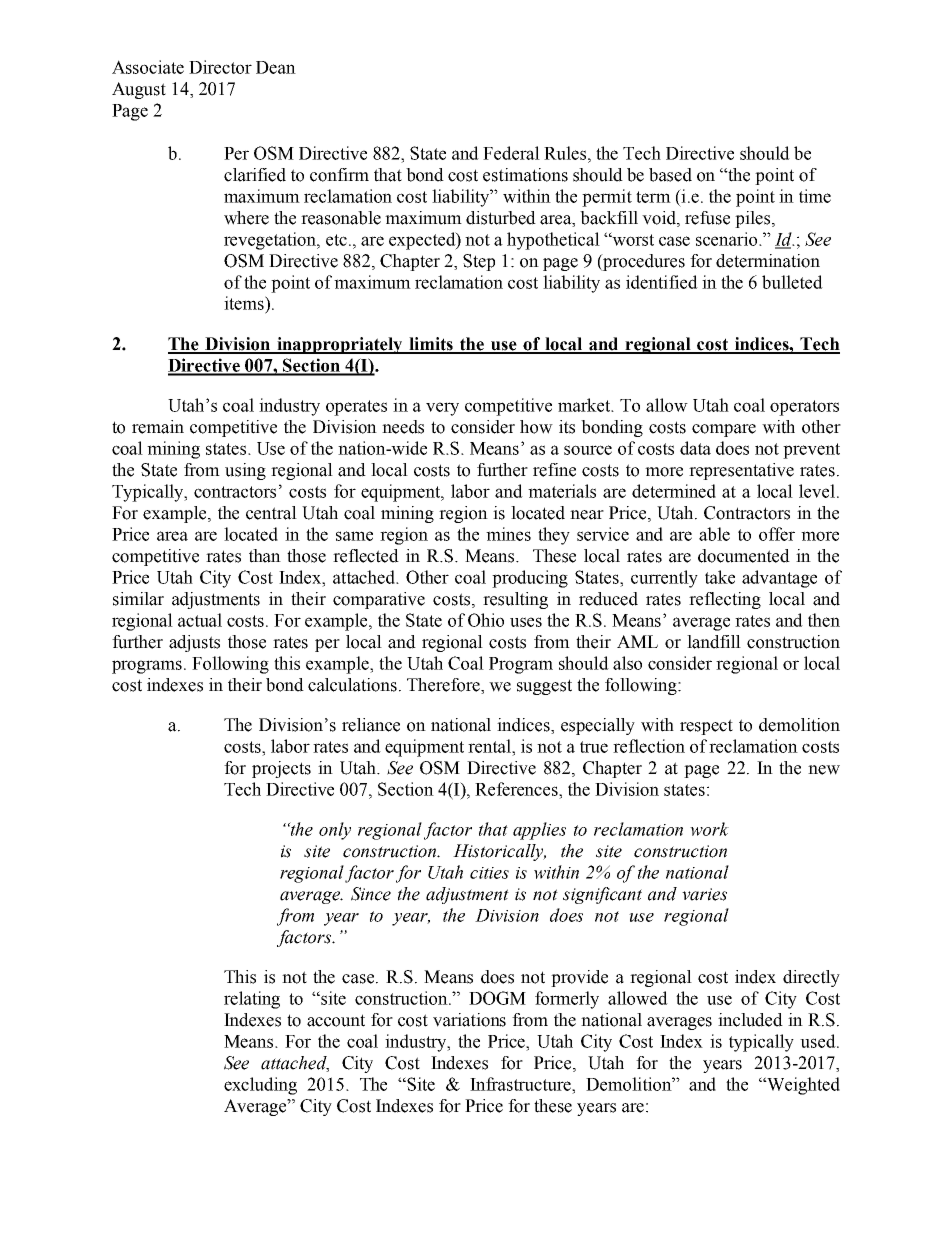 The image size is (952, 1233). I want to click on excluding, so click(260, 1086).
